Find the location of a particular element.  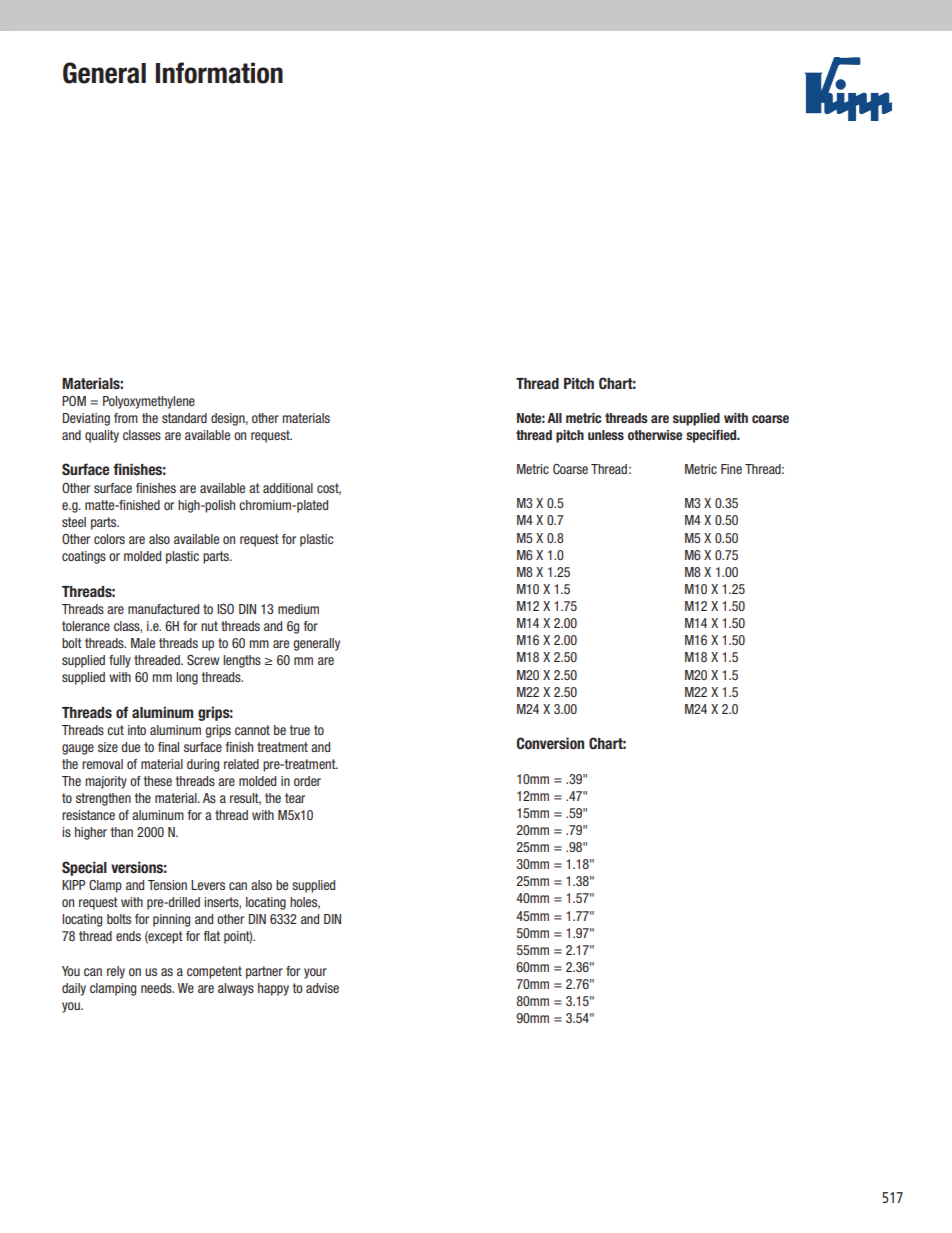

additional is located at coordinates (288, 488).
